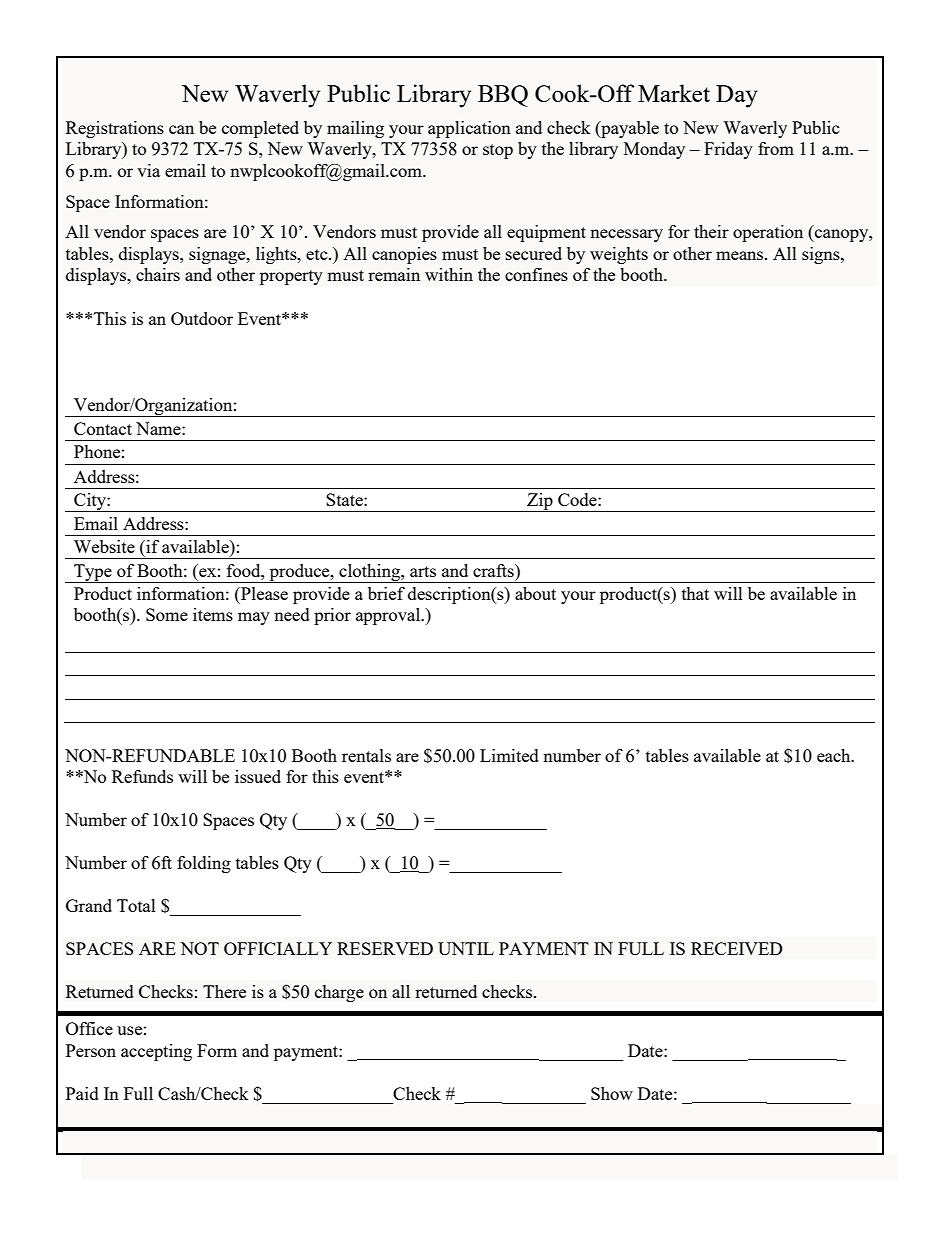 This image has width=952, height=1233. I want to click on application, so click(469, 129).
